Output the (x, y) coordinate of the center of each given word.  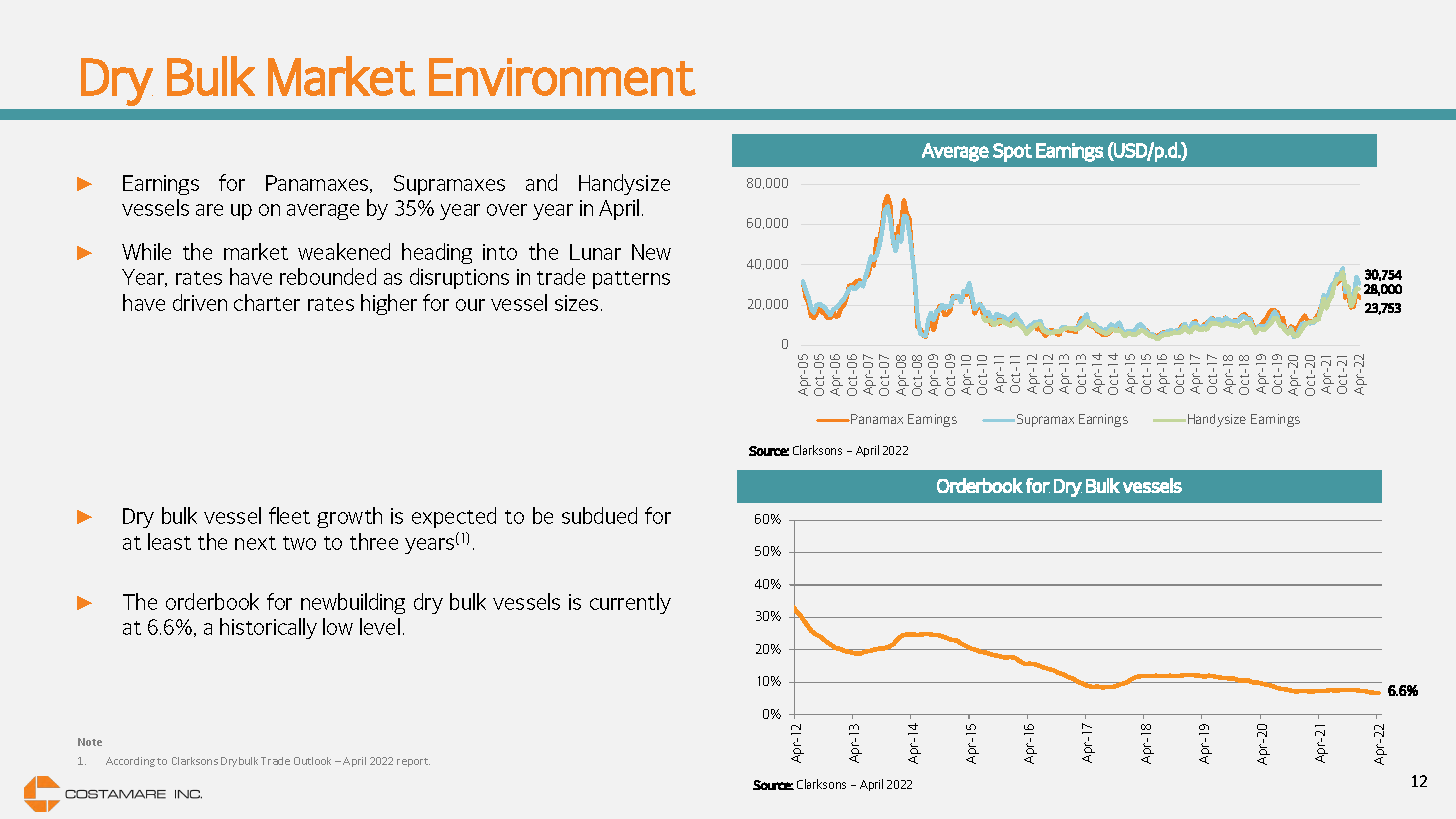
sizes (576, 303)
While (146, 251)
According (130, 762)
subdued (599, 515)
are (209, 210)
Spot (1012, 152)
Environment (562, 77)
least (169, 541)
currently (630, 603)
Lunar (595, 252)
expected (454, 517)
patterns (631, 280)
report (413, 762)
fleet (289, 515)
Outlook (312, 761)
